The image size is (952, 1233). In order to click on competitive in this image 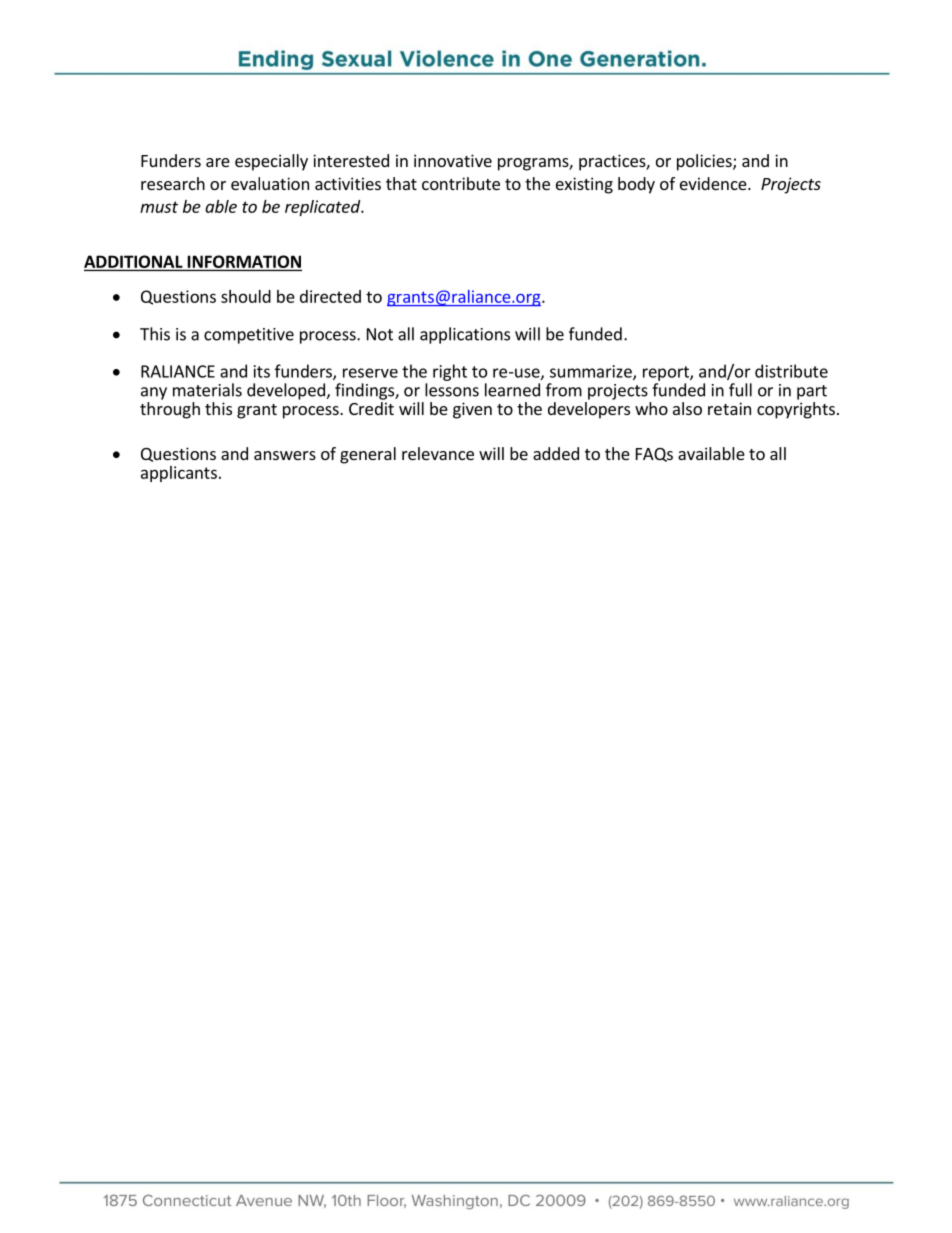, I will do `click(249, 336)`.
